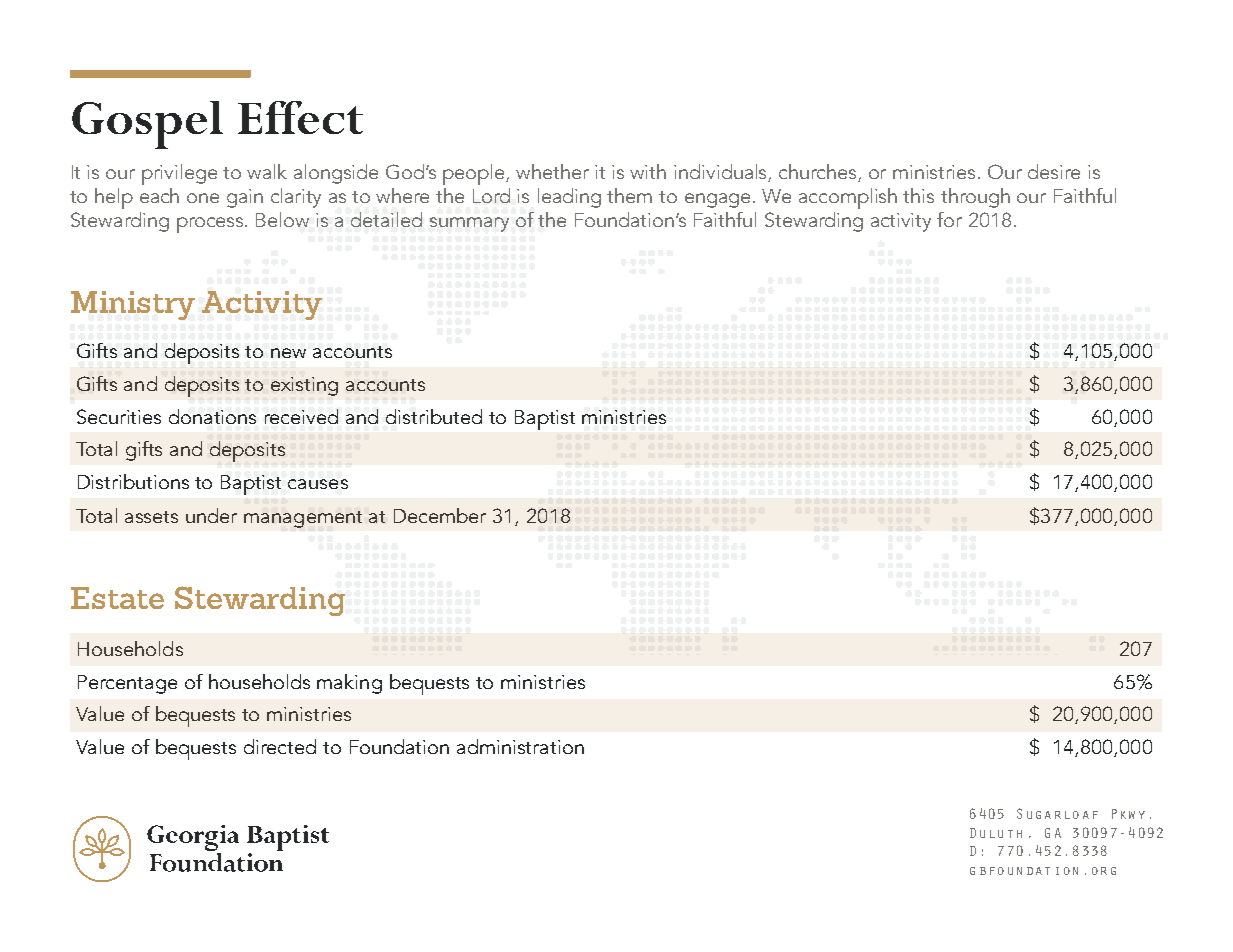 Image resolution: width=1233 pixels, height=952 pixels. Describe the element at coordinates (349, 684) in the screenshot. I see `making` at that location.
